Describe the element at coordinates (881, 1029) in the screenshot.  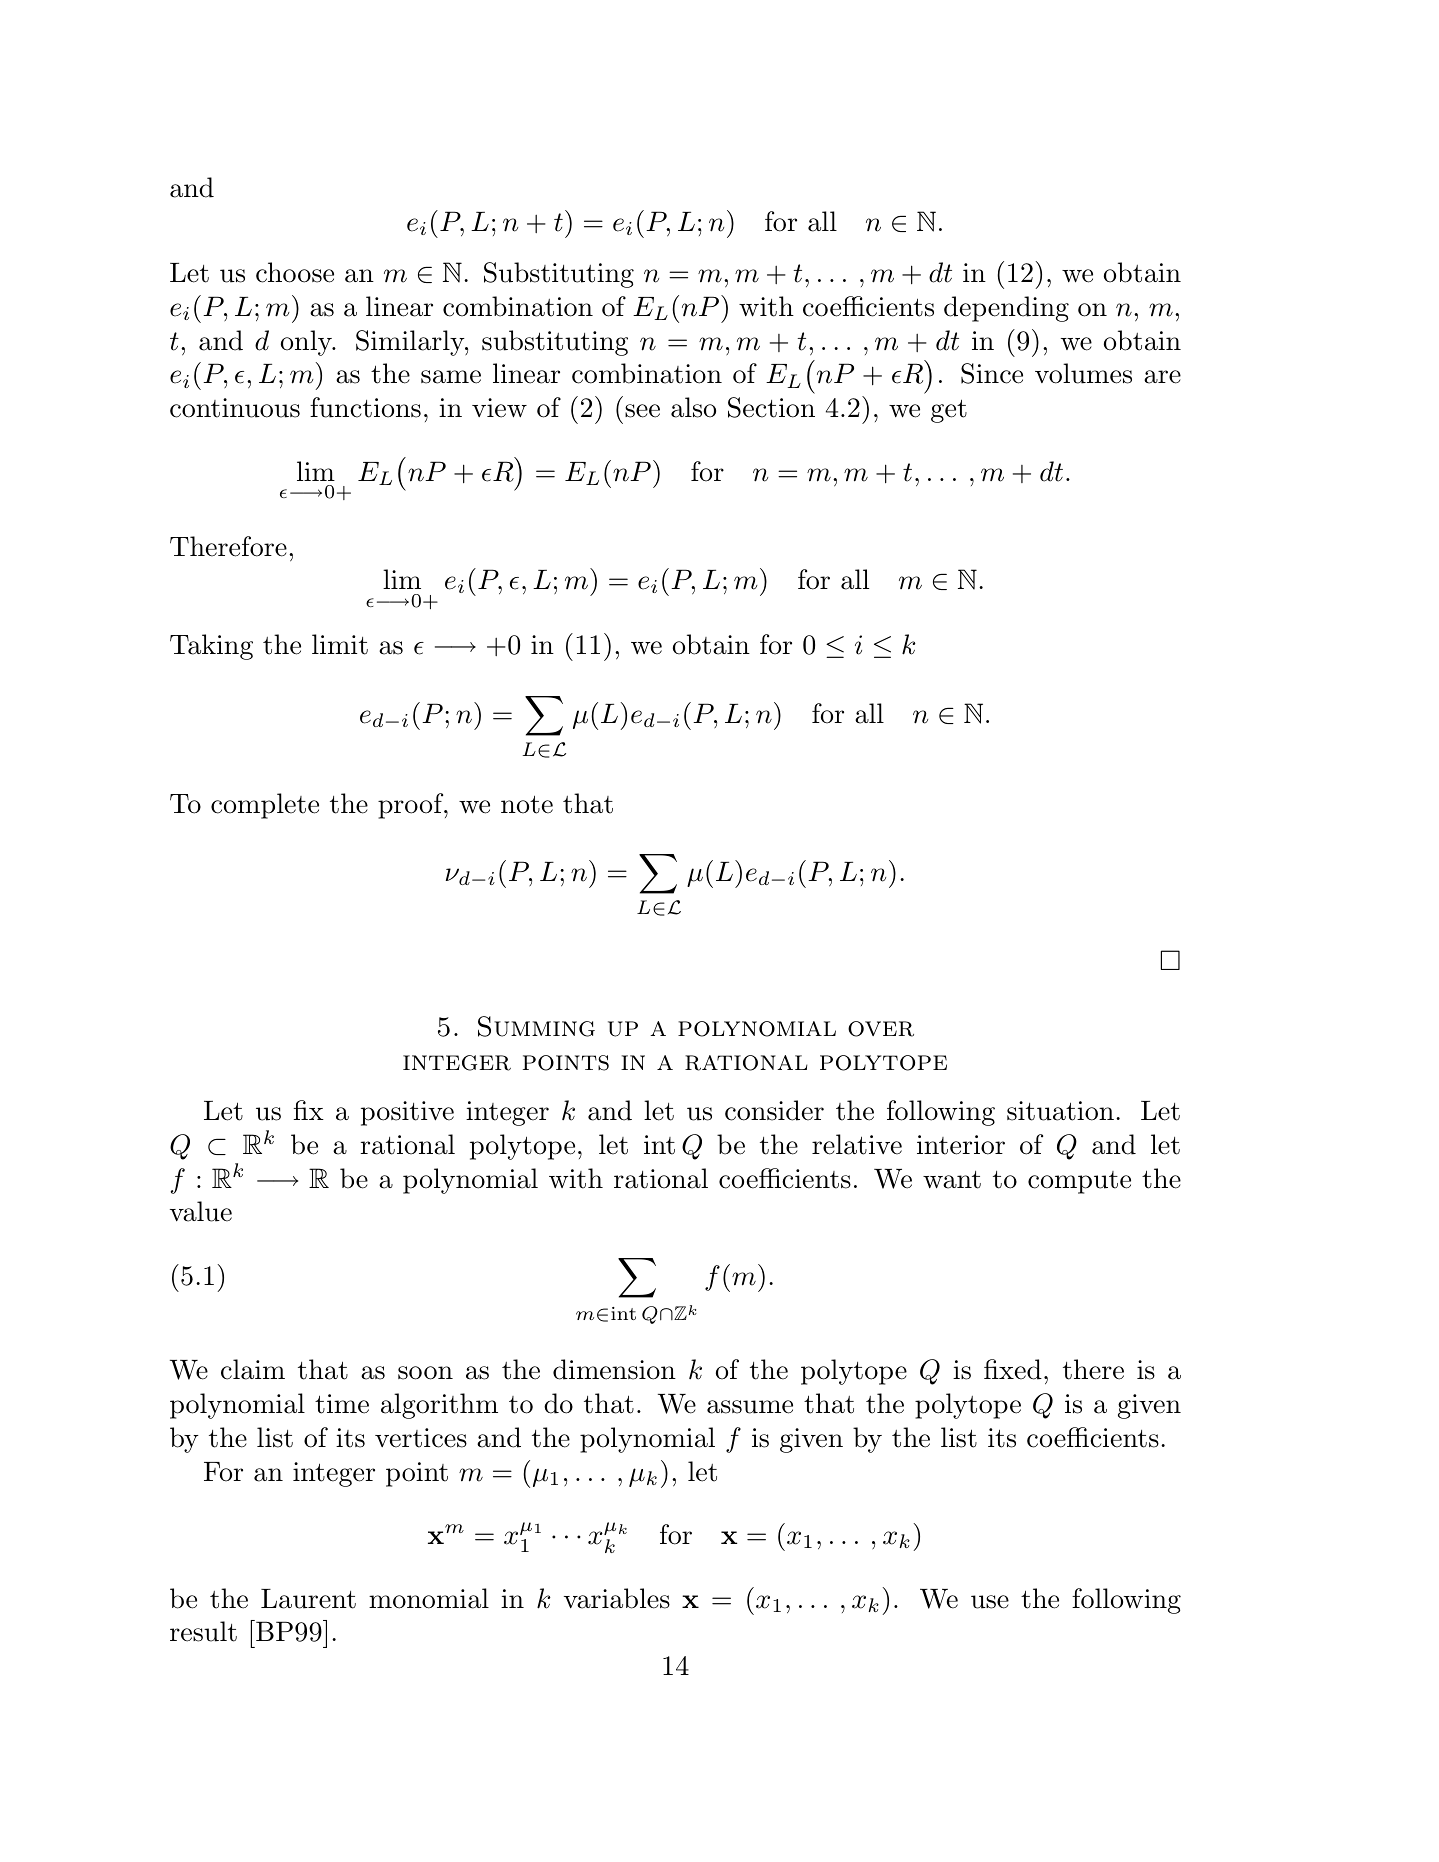
I see `over` at that location.
